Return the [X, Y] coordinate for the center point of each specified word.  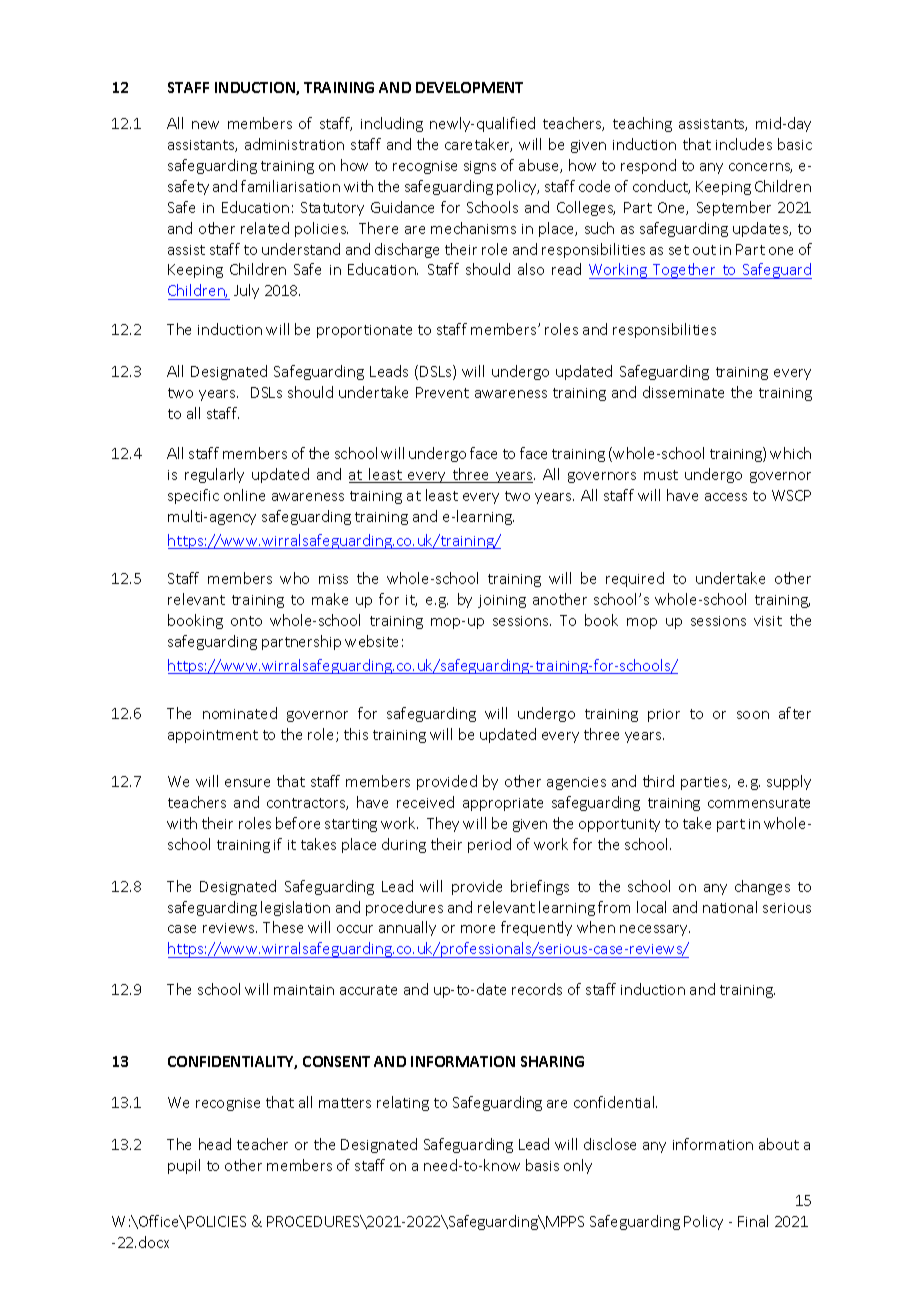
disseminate [683, 392]
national [730, 907]
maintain [304, 990]
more [478, 929]
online [244, 495]
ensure [247, 783]
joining [502, 601]
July [246, 291]
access [726, 497]
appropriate [503, 804]
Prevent [442, 392]
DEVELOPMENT [469, 87]
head [215, 1144]
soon [753, 715]
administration [294, 144]
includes [744, 144]
